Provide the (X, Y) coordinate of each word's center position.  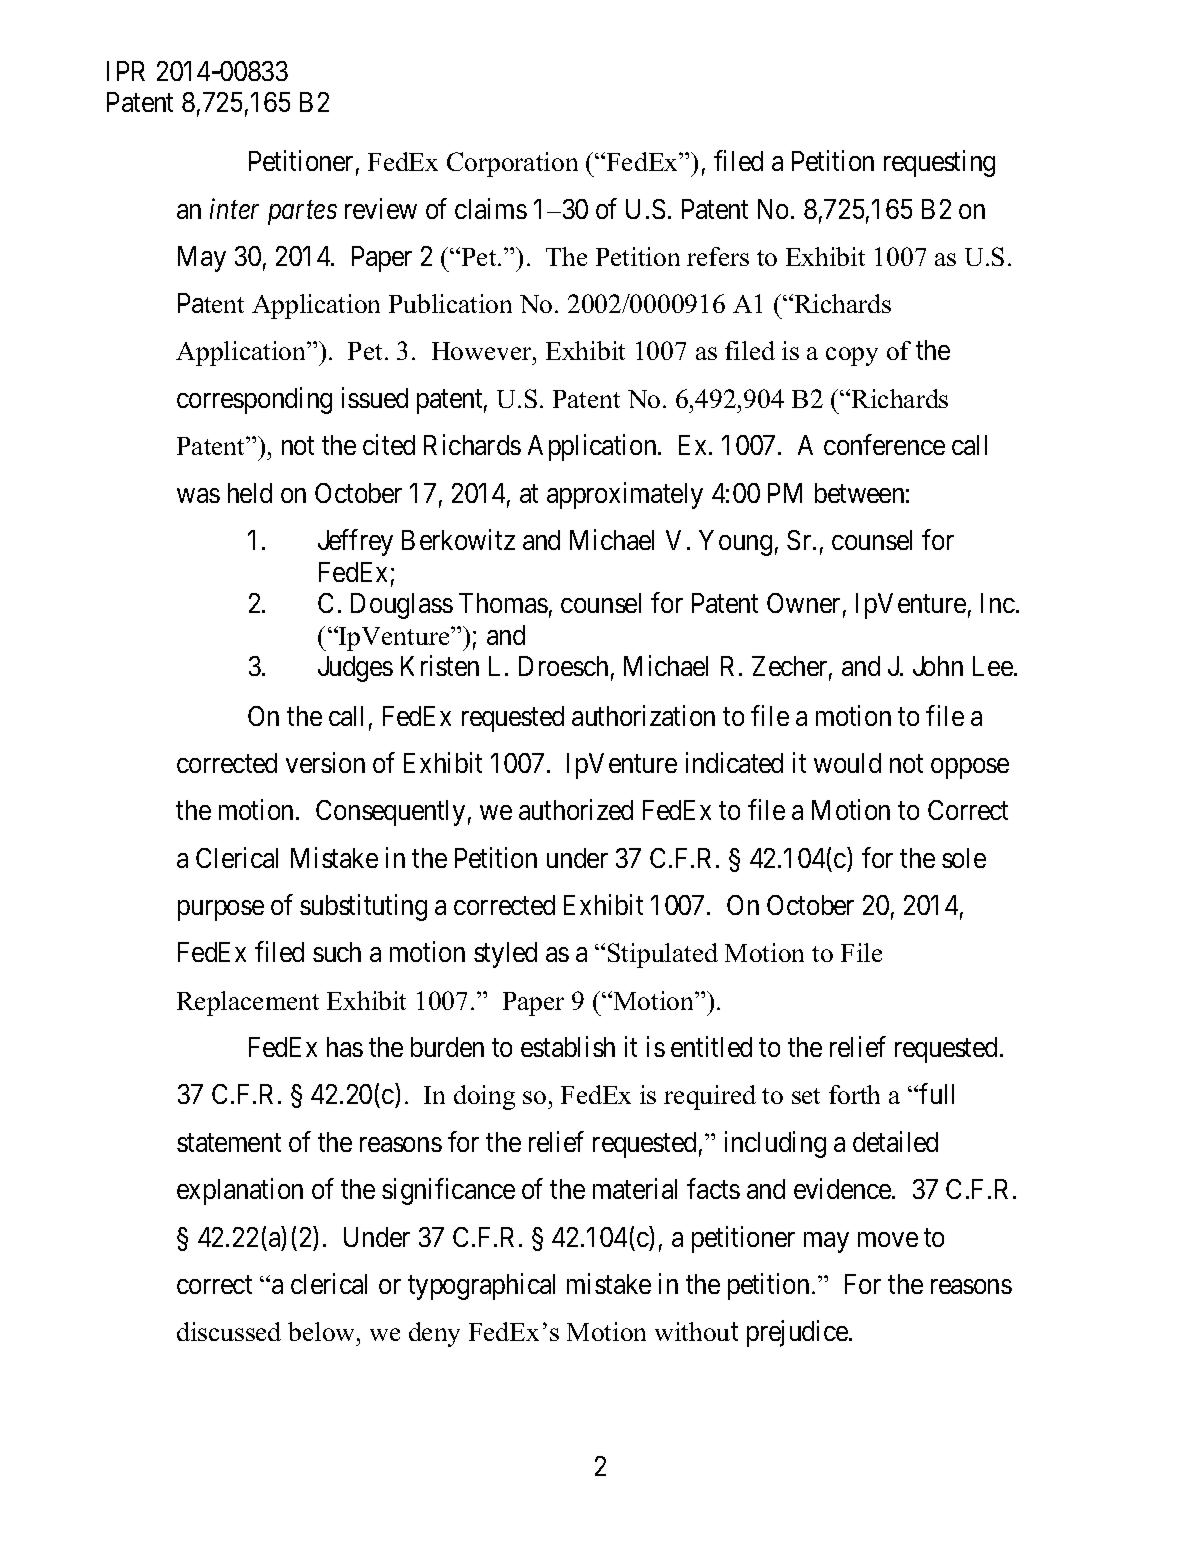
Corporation (512, 164)
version (325, 762)
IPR (126, 71)
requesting (939, 163)
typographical (481, 1286)
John (938, 666)
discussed (229, 1331)
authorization (643, 715)
